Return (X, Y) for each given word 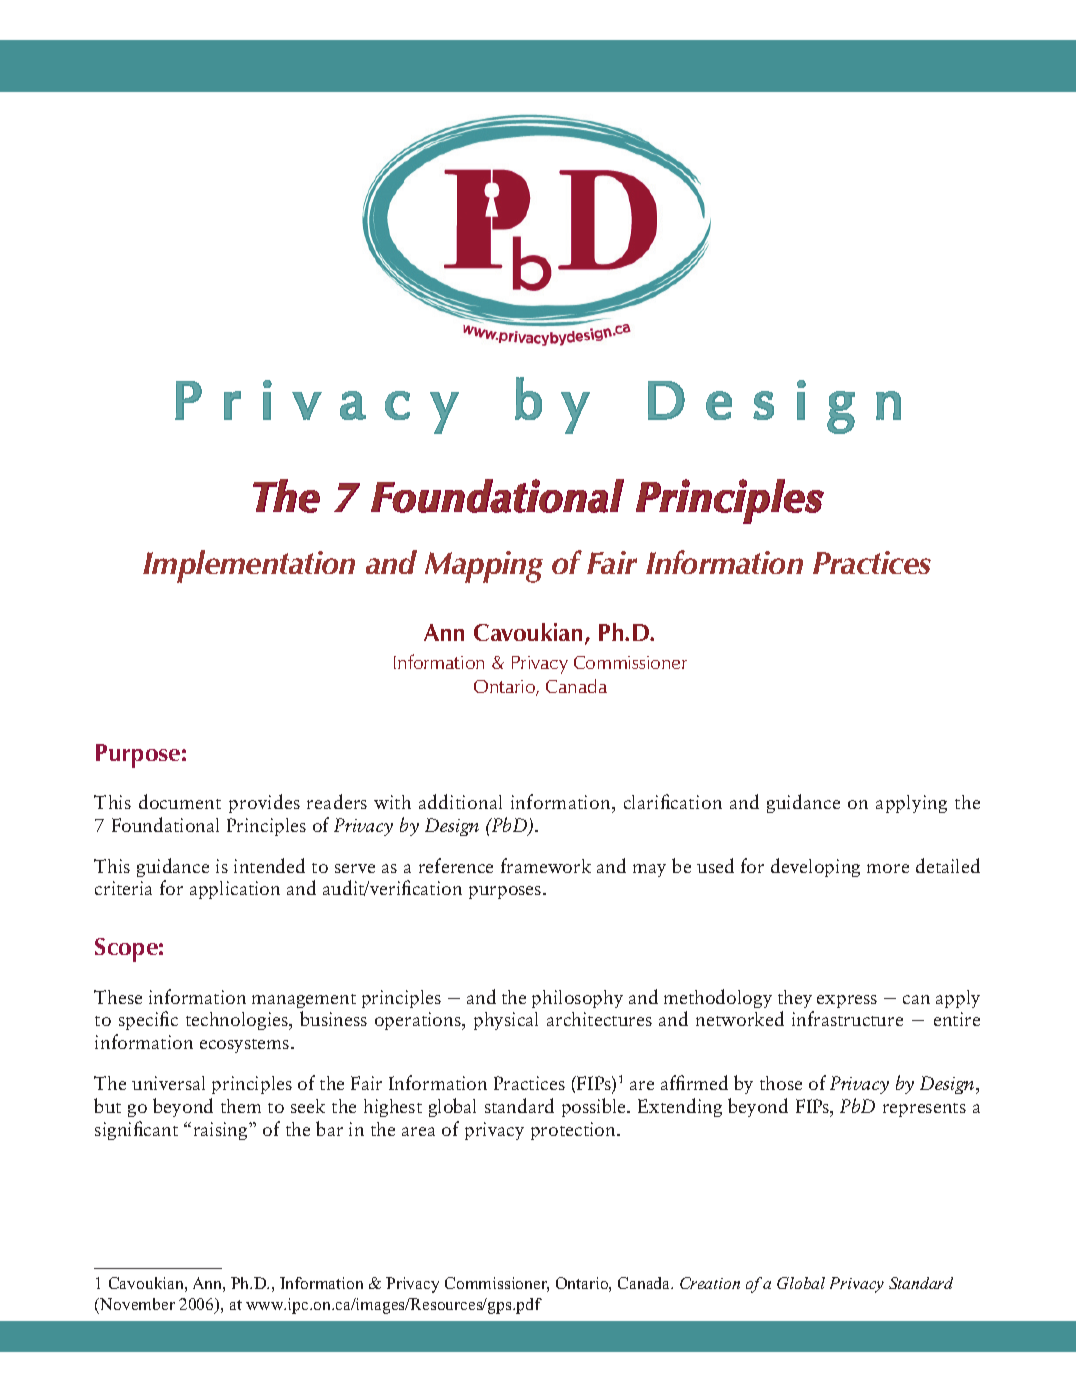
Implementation (249, 566)
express (847, 1001)
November (136, 1304)
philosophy (577, 999)
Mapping (484, 567)
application (235, 890)
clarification (673, 801)
